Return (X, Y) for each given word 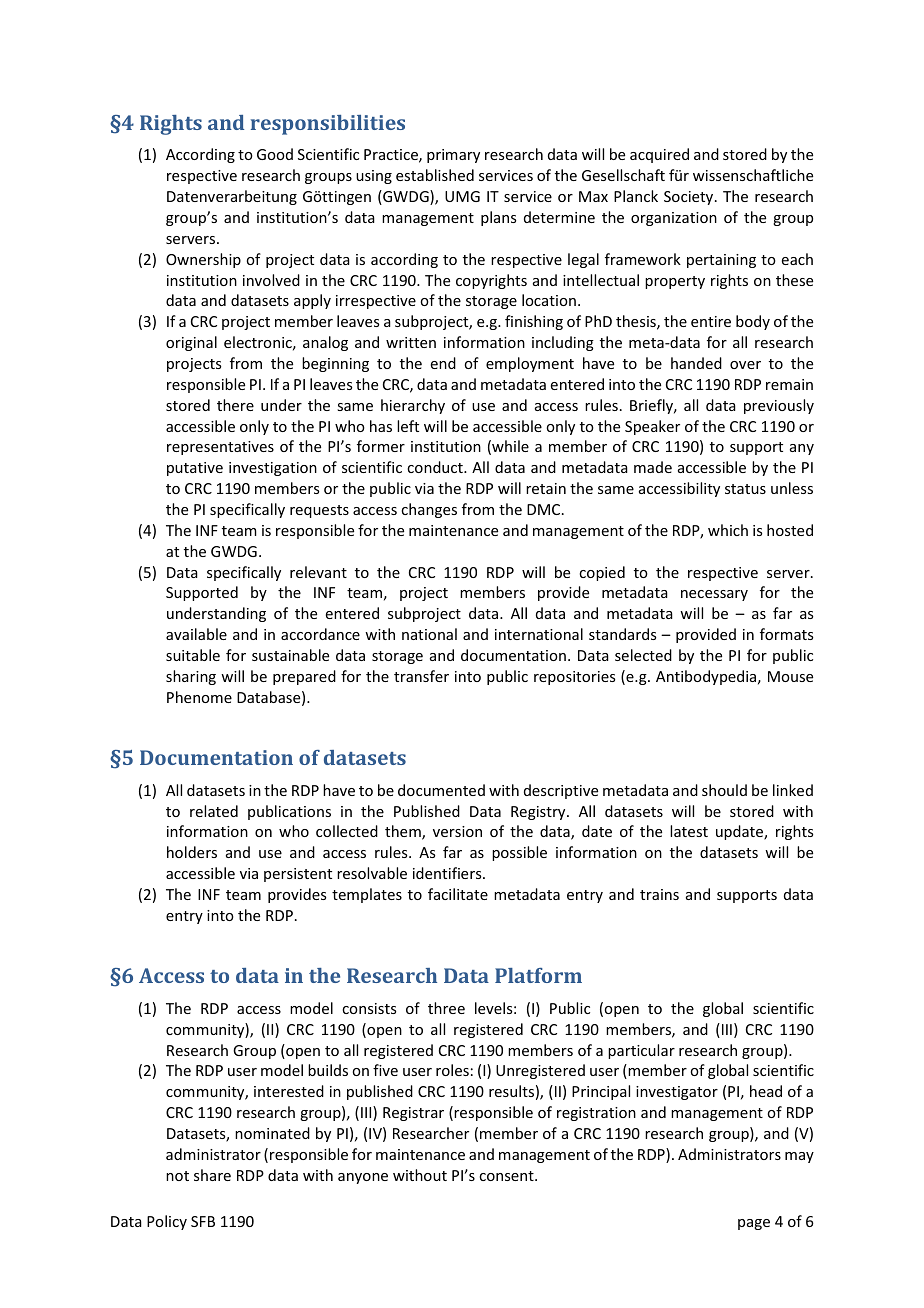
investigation (273, 469)
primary (453, 156)
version (457, 831)
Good (275, 154)
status (745, 489)
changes (429, 510)
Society (690, 198)
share (212, 1175)
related (214, 811)
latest (689, 831)
